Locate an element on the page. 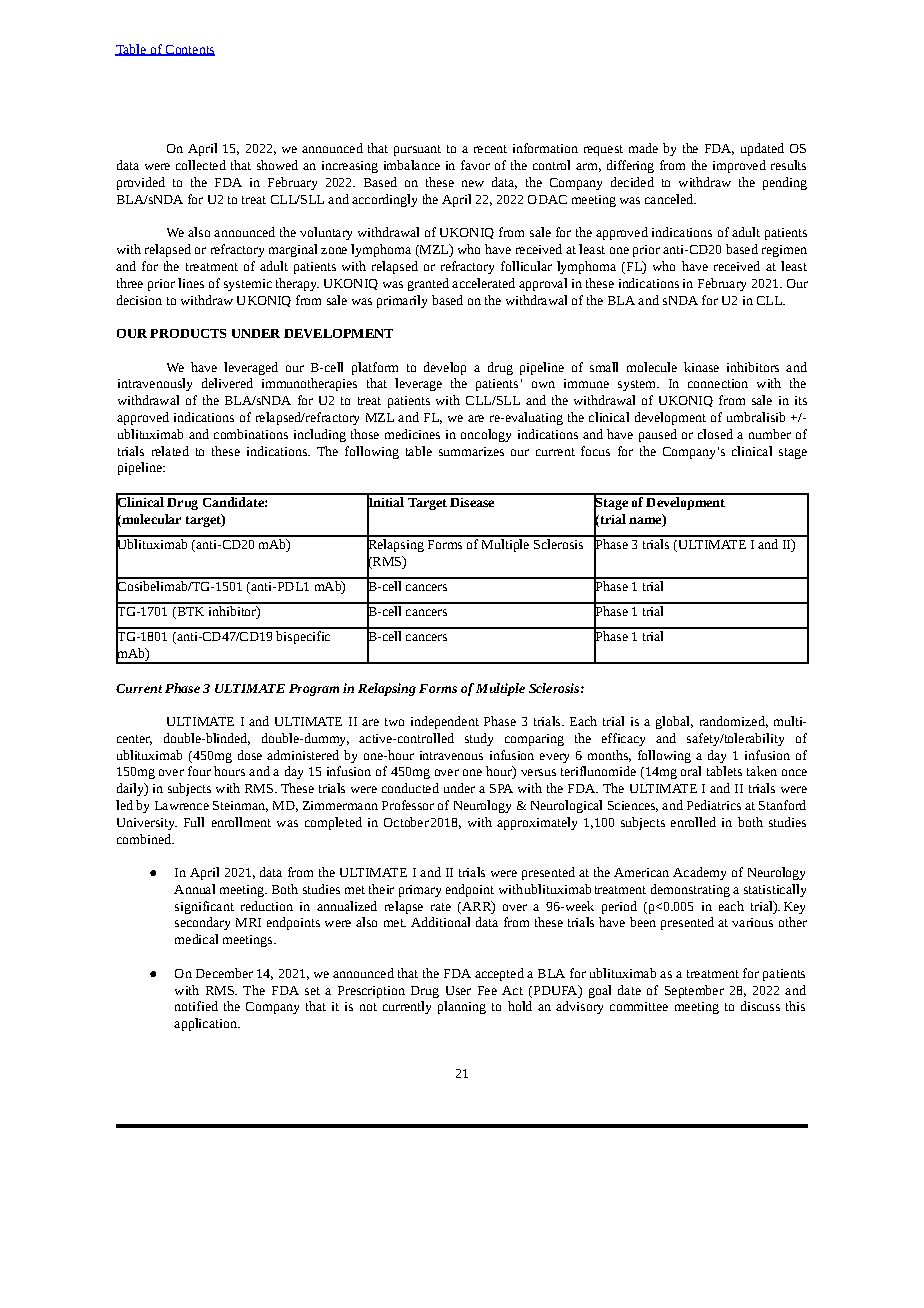 The width and height of the document is (924, 1308). improved is located at coordinates (739, 166).
